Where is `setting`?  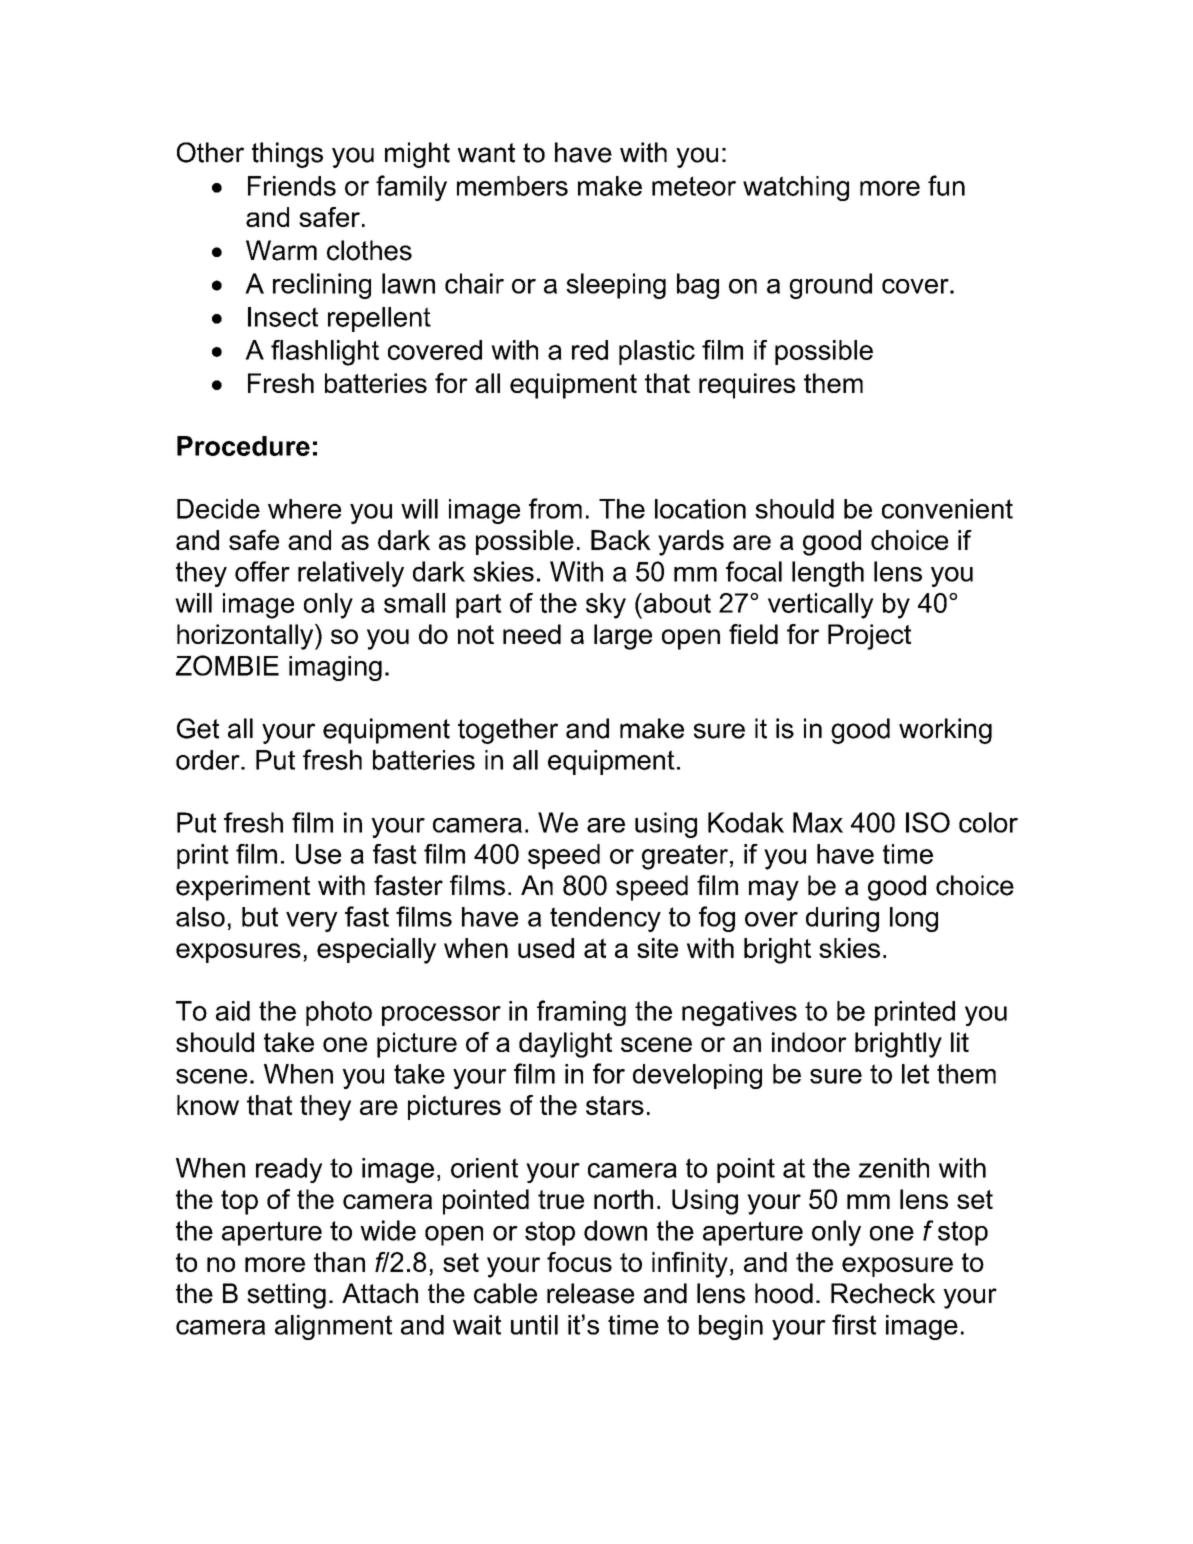 setting is located at coordinates (286, 1296).
